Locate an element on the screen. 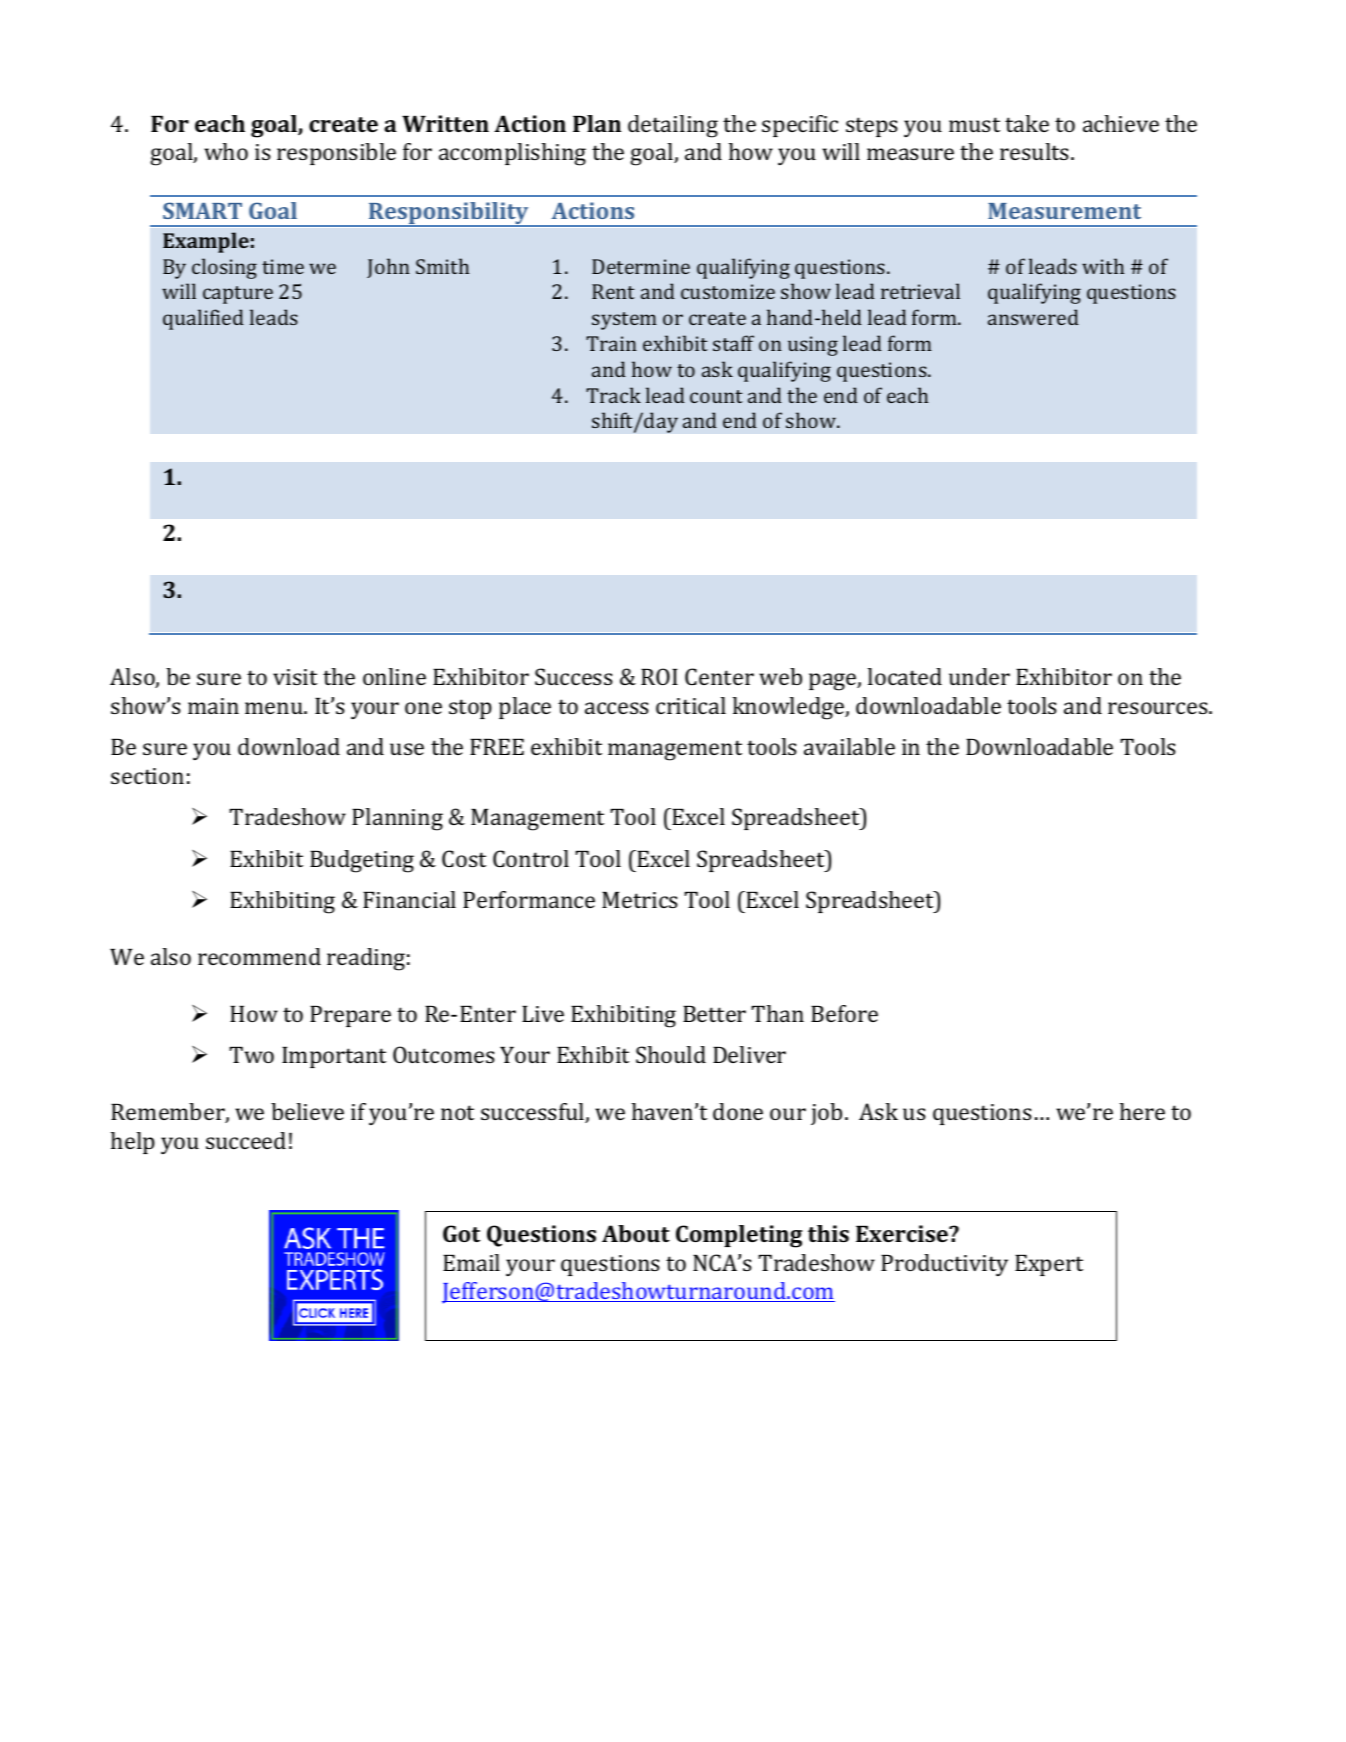 This screenshot has width=1346, height=1742. Before is located at coordinates (844, 1013).
